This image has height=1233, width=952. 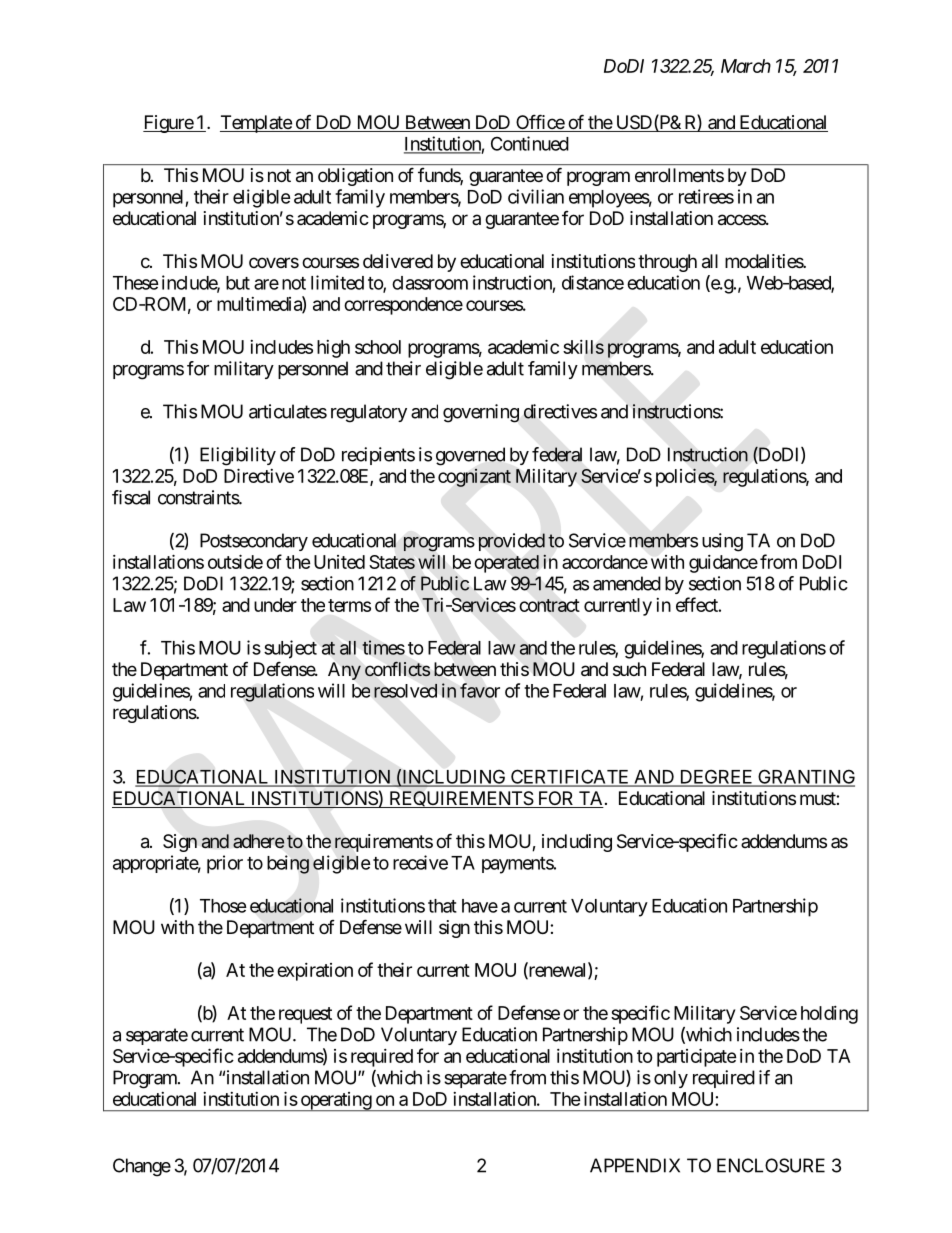 What do you see at coordinates (275, 605) in the image?
I see `under` at bounding box center [275, 605].
